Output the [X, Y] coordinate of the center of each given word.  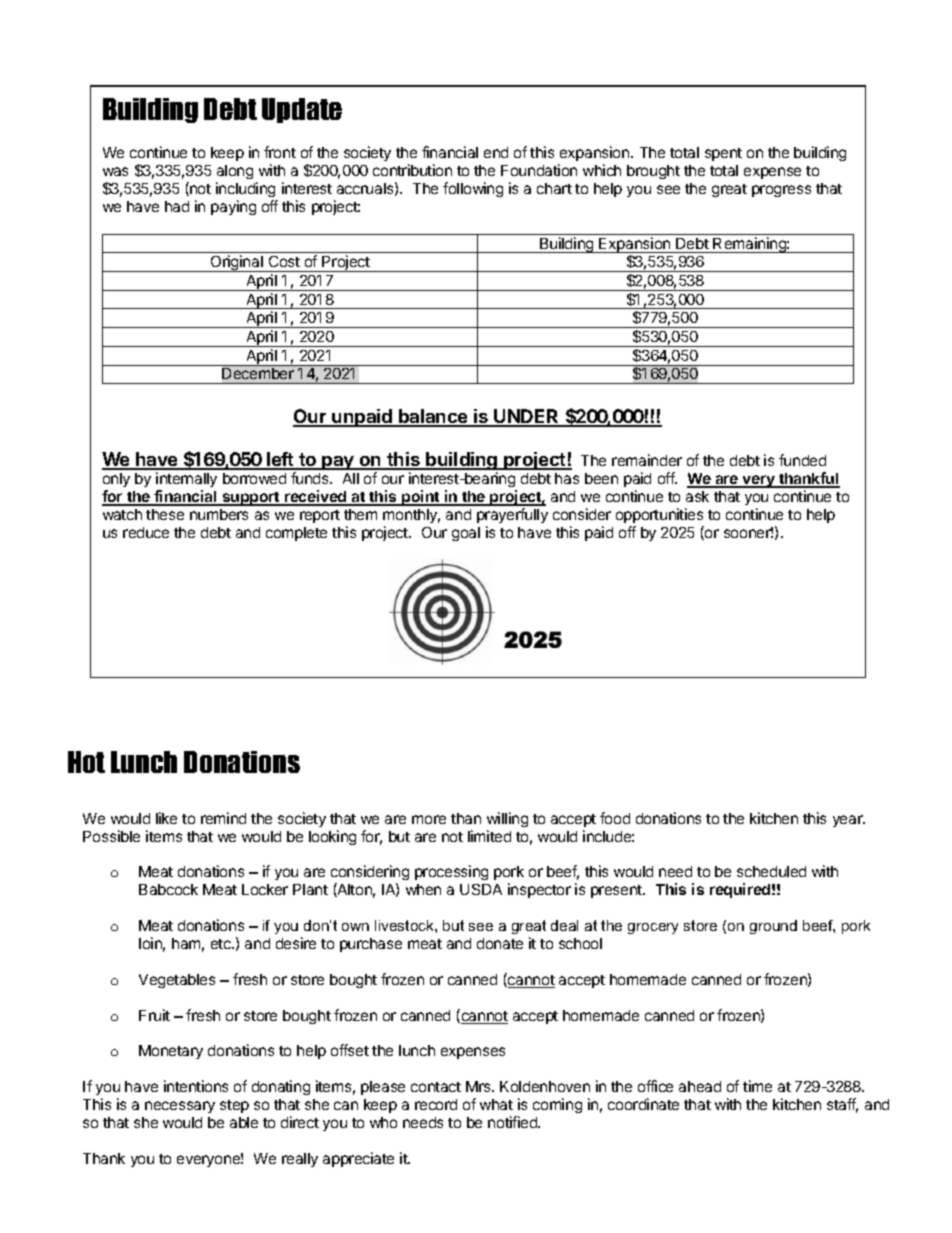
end [496, 152]
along [234, 174]
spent [723, 154]
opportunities [659, 515]
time [757, 1086]
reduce [146, 532]
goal [466, 534]
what [496, 1104]
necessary [180, 1107]
